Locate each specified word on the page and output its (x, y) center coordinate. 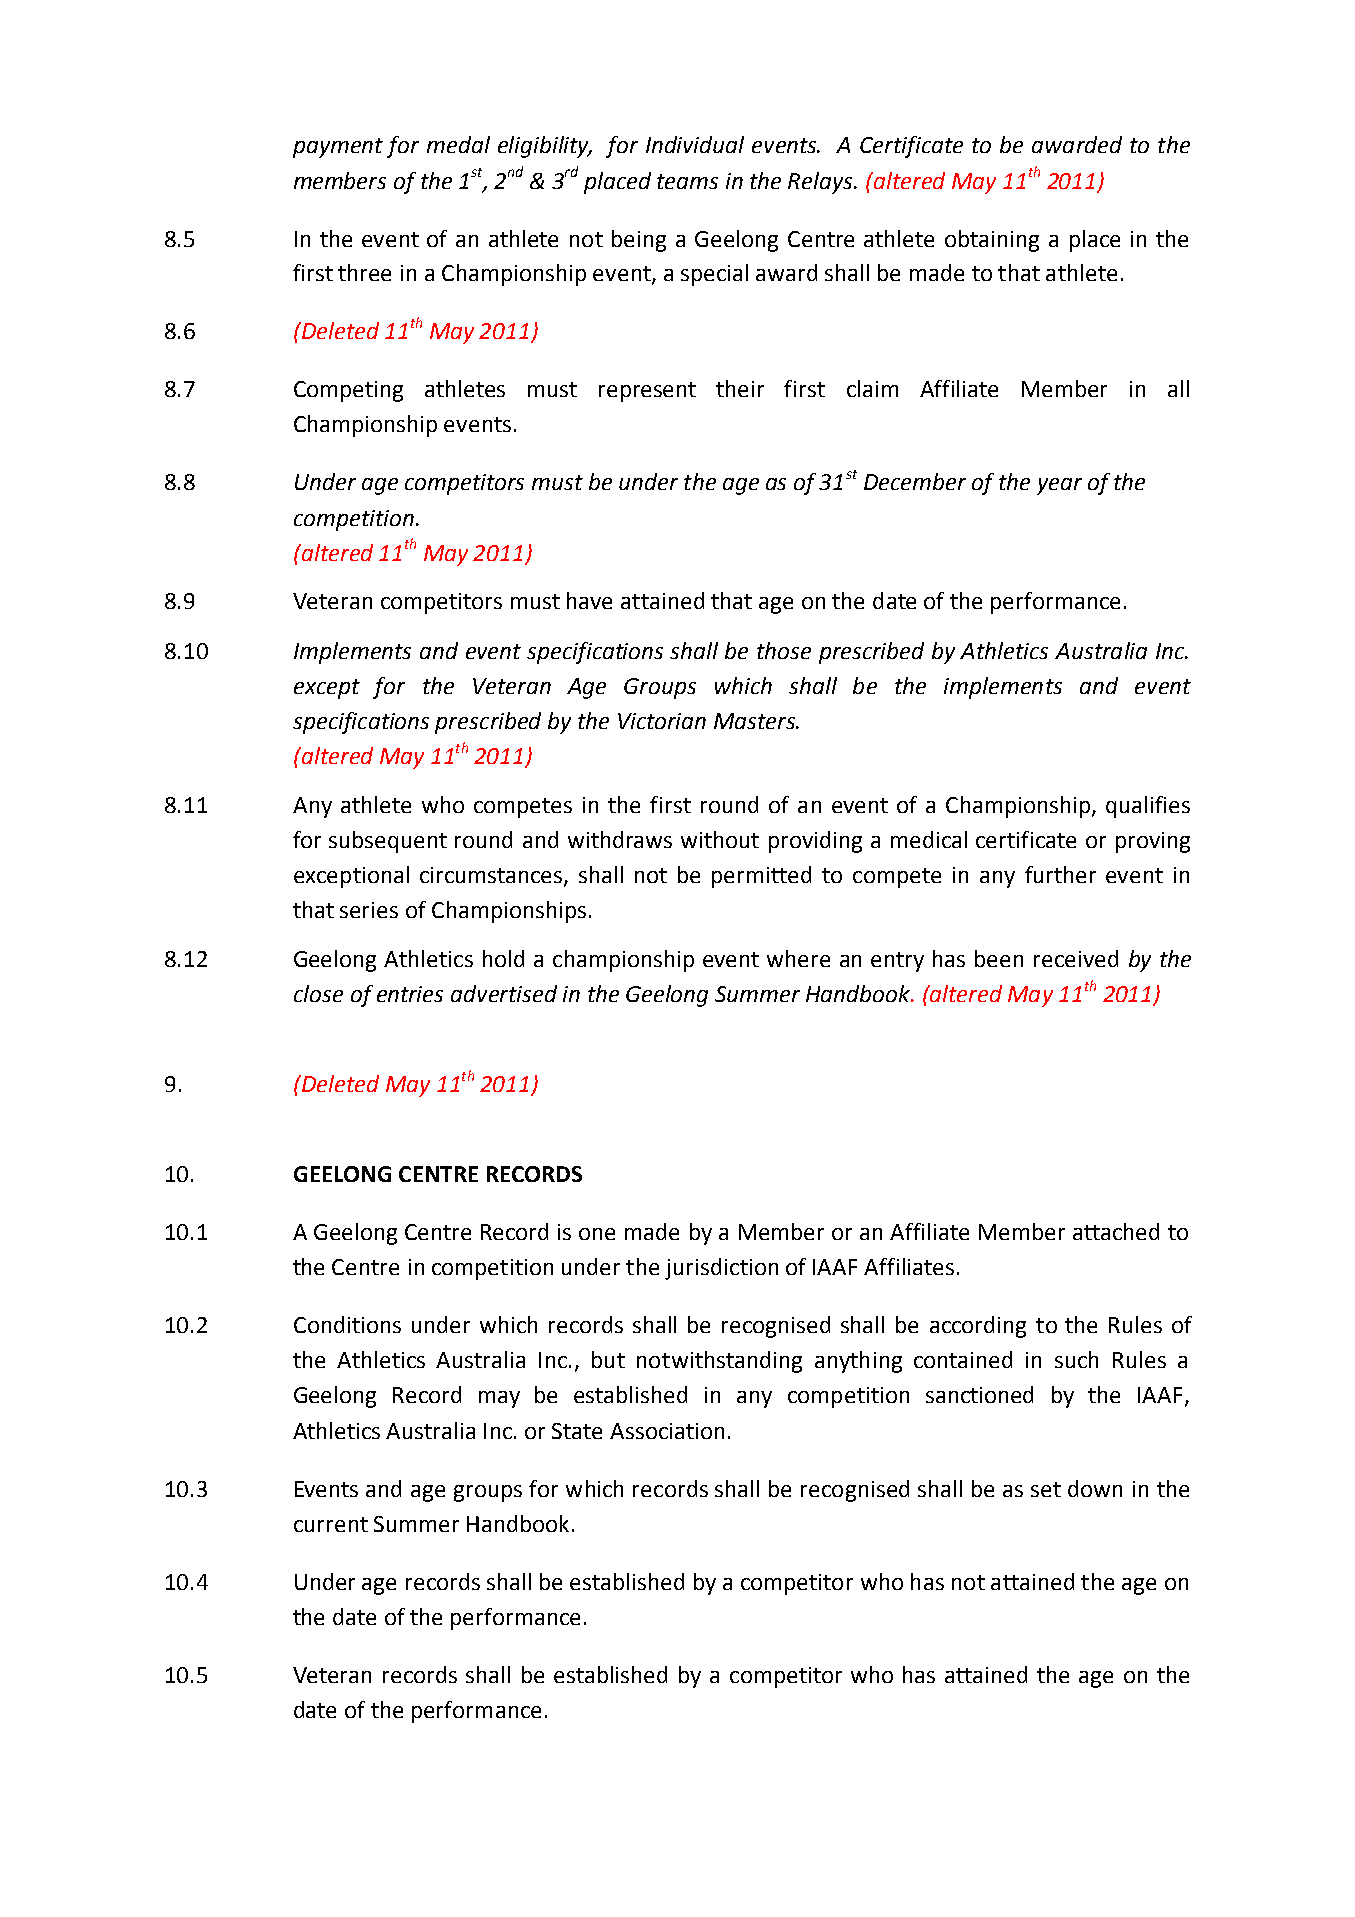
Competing (348, 391)
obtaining (992, 241)
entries (410, 994)
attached (1116, 1231)
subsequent (388, 842)
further (1060, 874)
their (740, 388)
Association (667, 1431)
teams (687, 181)
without (720, 839)
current (331, 1524)
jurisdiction (721, 1269)
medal (458, 144)
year (1059, 486)
